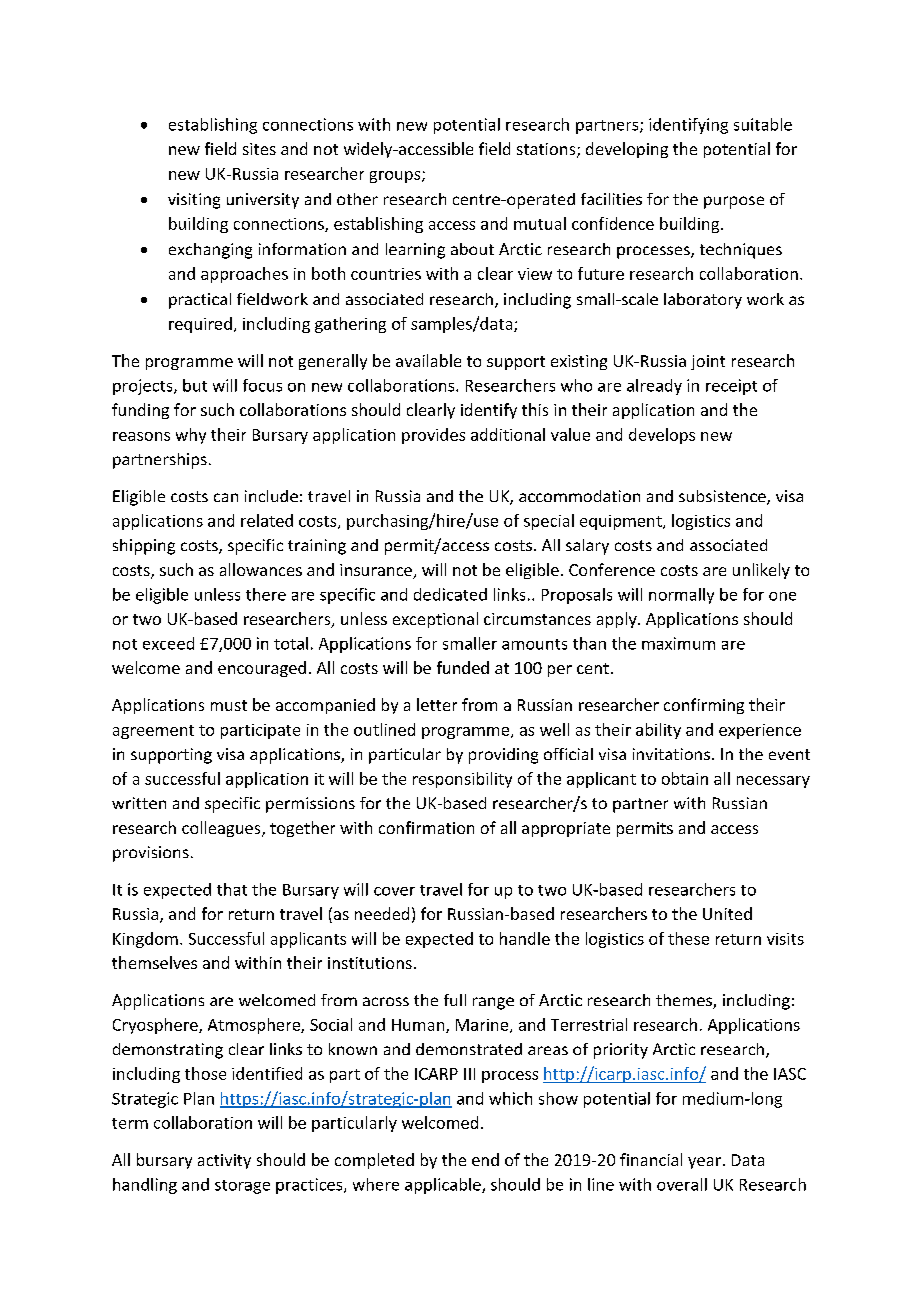 The width and height of the screenshot is (924, 1308). I want to click on maximum, so click(678, 643).
